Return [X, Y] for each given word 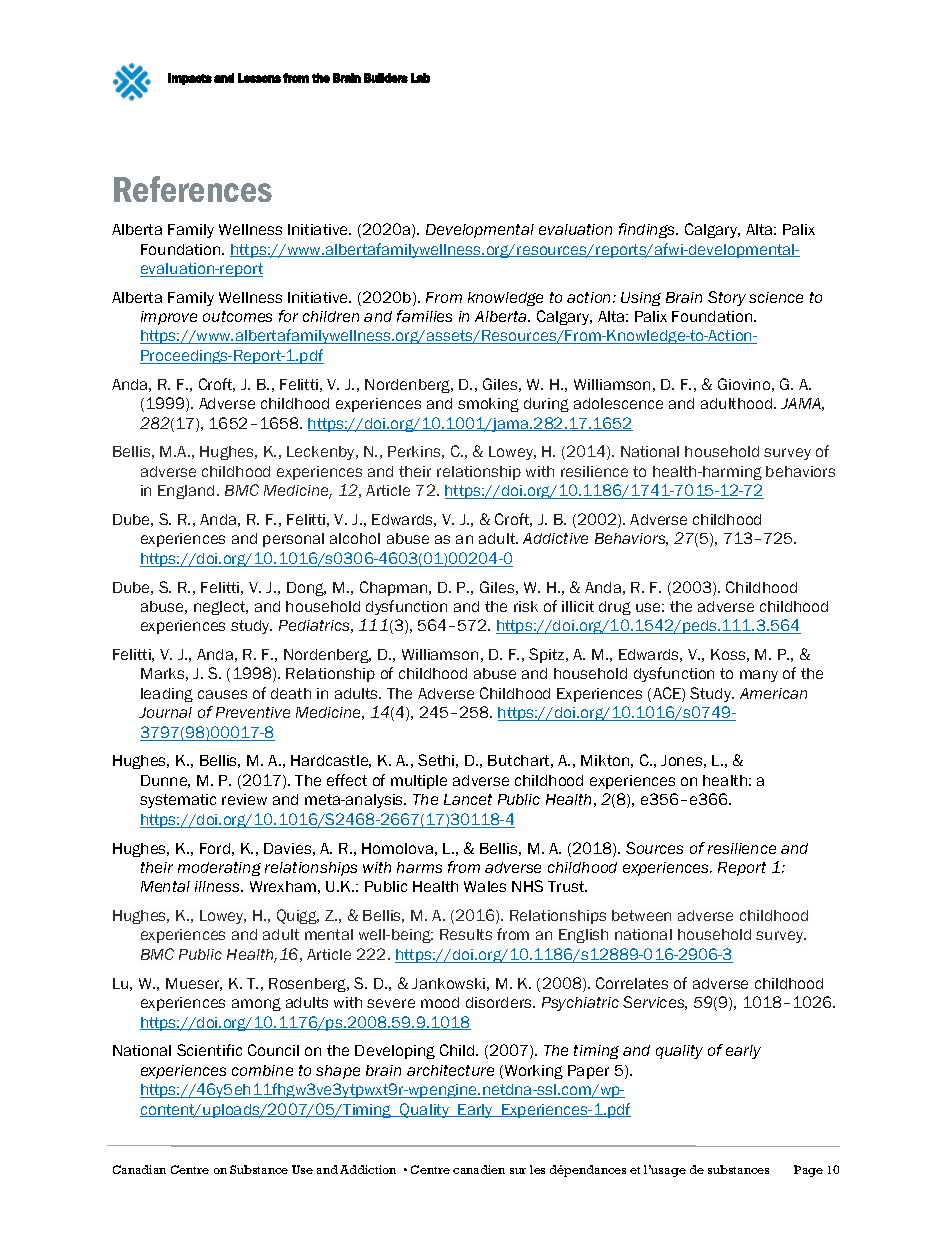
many [759, 676]
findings [648, 230]
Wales [485, 886]
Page [808, 1171]
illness [218, 886]
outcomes [237, 316]
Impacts [190, 79]
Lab [420, 78]
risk [526, 606]
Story [727, 298]
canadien [479, 1169]
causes [222, 694]
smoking [488, 405]
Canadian [139, 1169]
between [641, 915]
